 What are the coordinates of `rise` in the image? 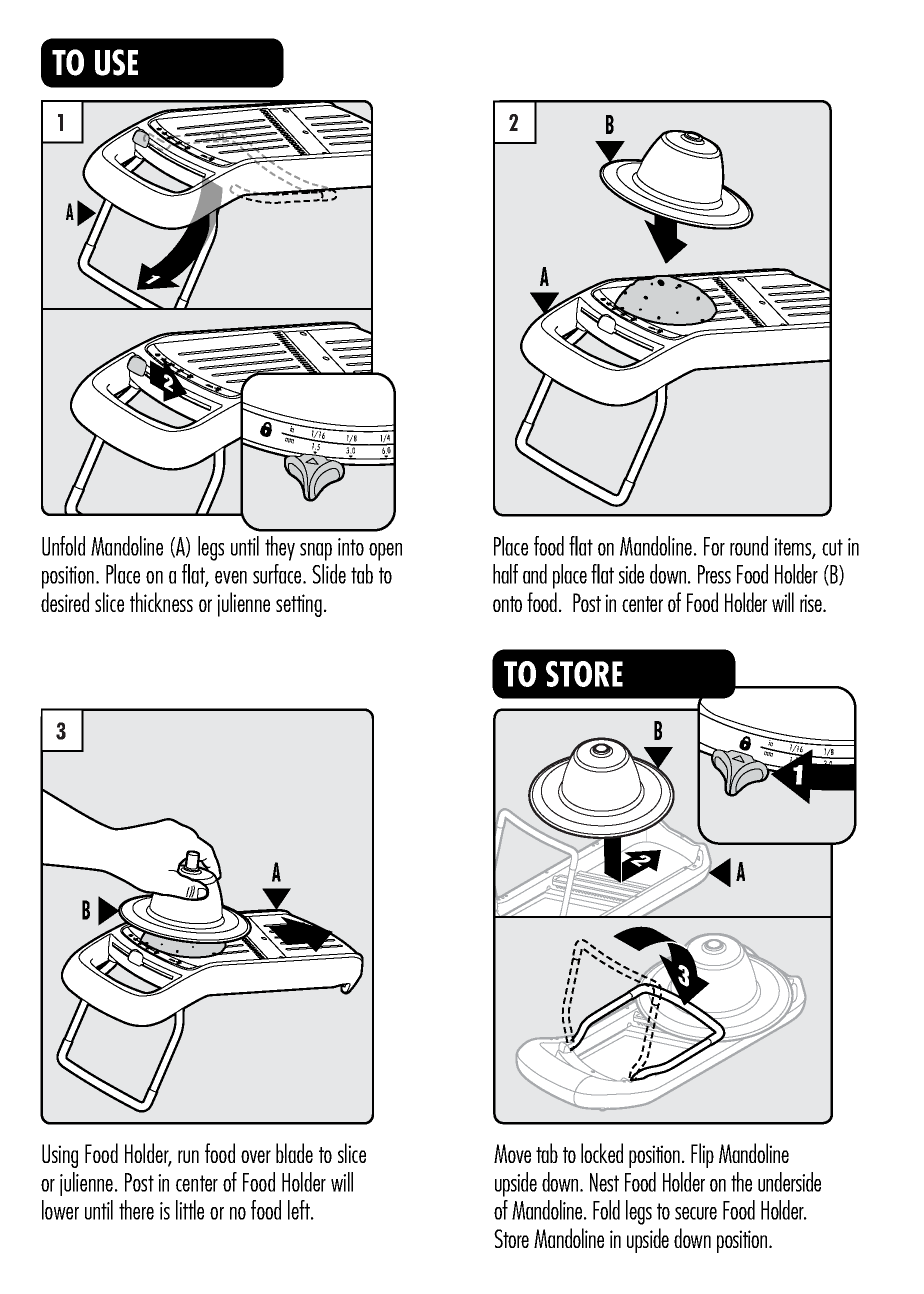 It's located at (812, 603).
